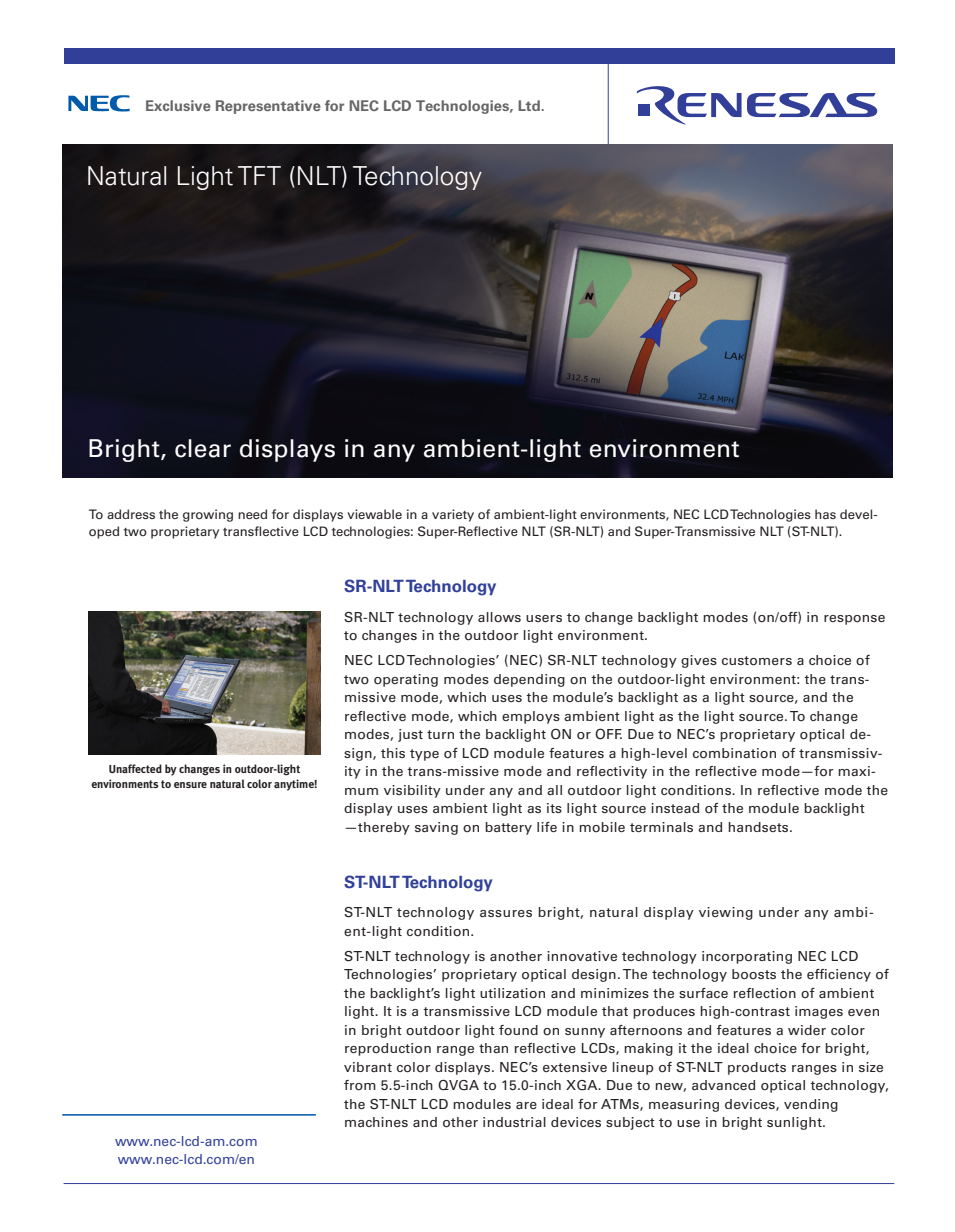  What do you see at coordinates (529, 105) in the screenshot?
I see `Ltd` at bounding box center [529, 105].
